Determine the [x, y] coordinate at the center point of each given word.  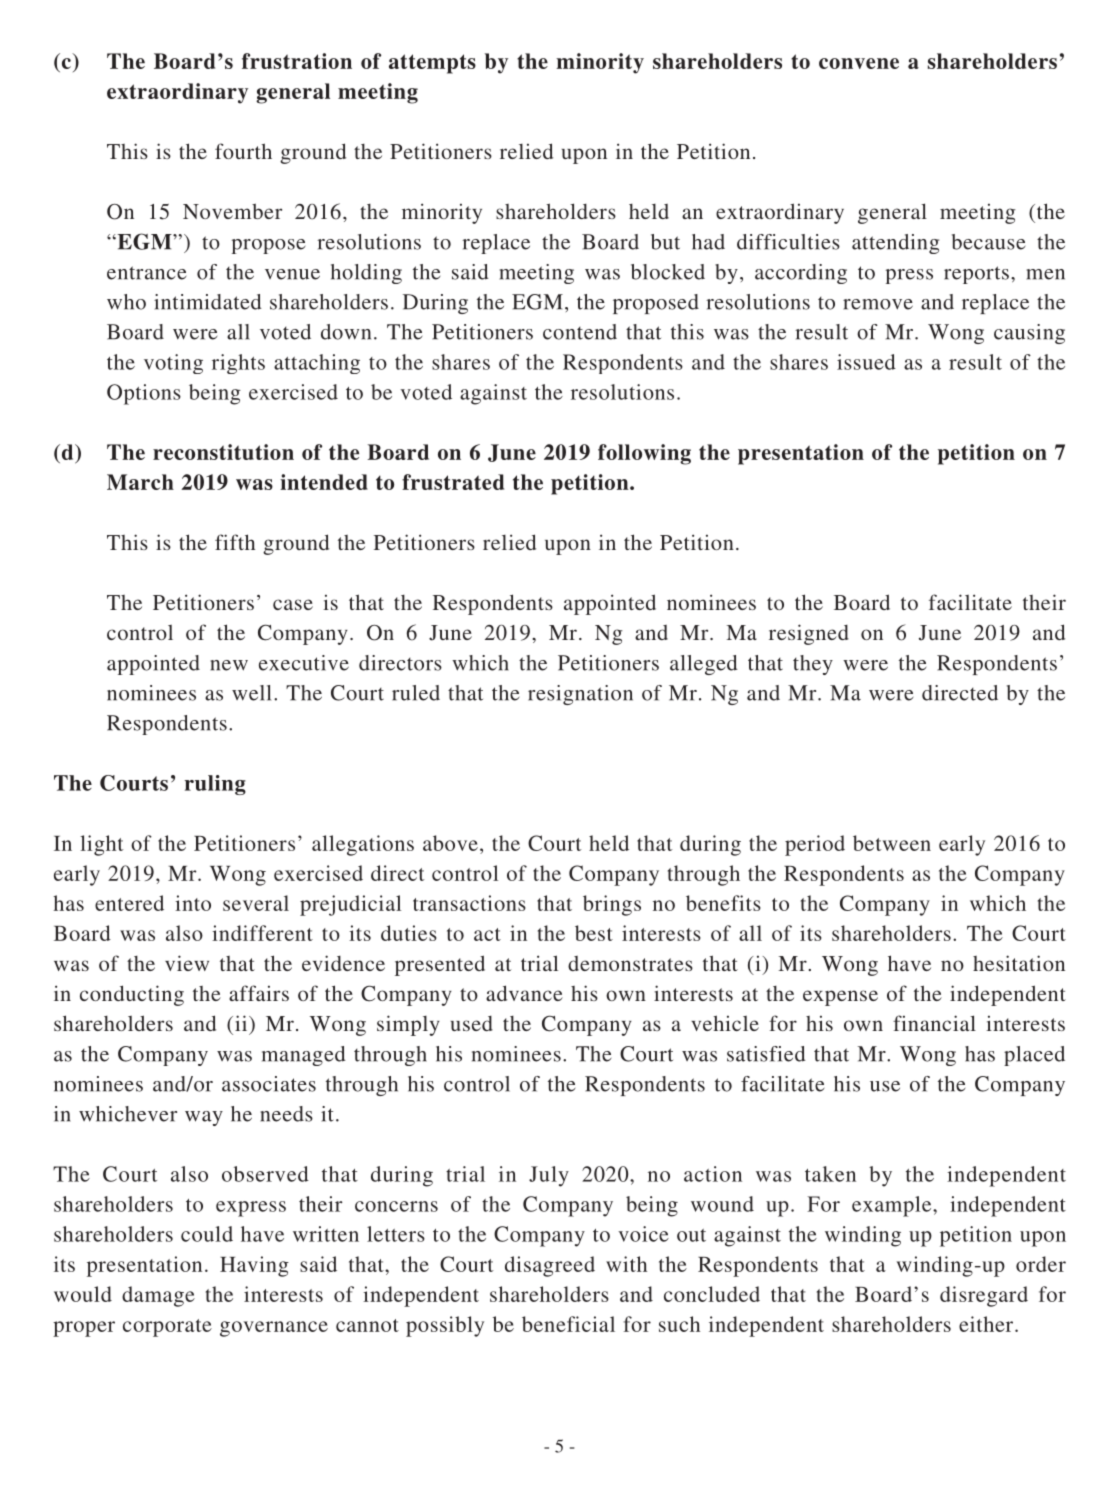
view [187, 963]
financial [934, 1023]
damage [158, 1296]
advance [524, 993]
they [813, 665]
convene [859, 63]
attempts [432, 64]
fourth [243, 151]
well [251, 693]
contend [580, 332]
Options [144, 394]
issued [866, 362]
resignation [580, 695]
